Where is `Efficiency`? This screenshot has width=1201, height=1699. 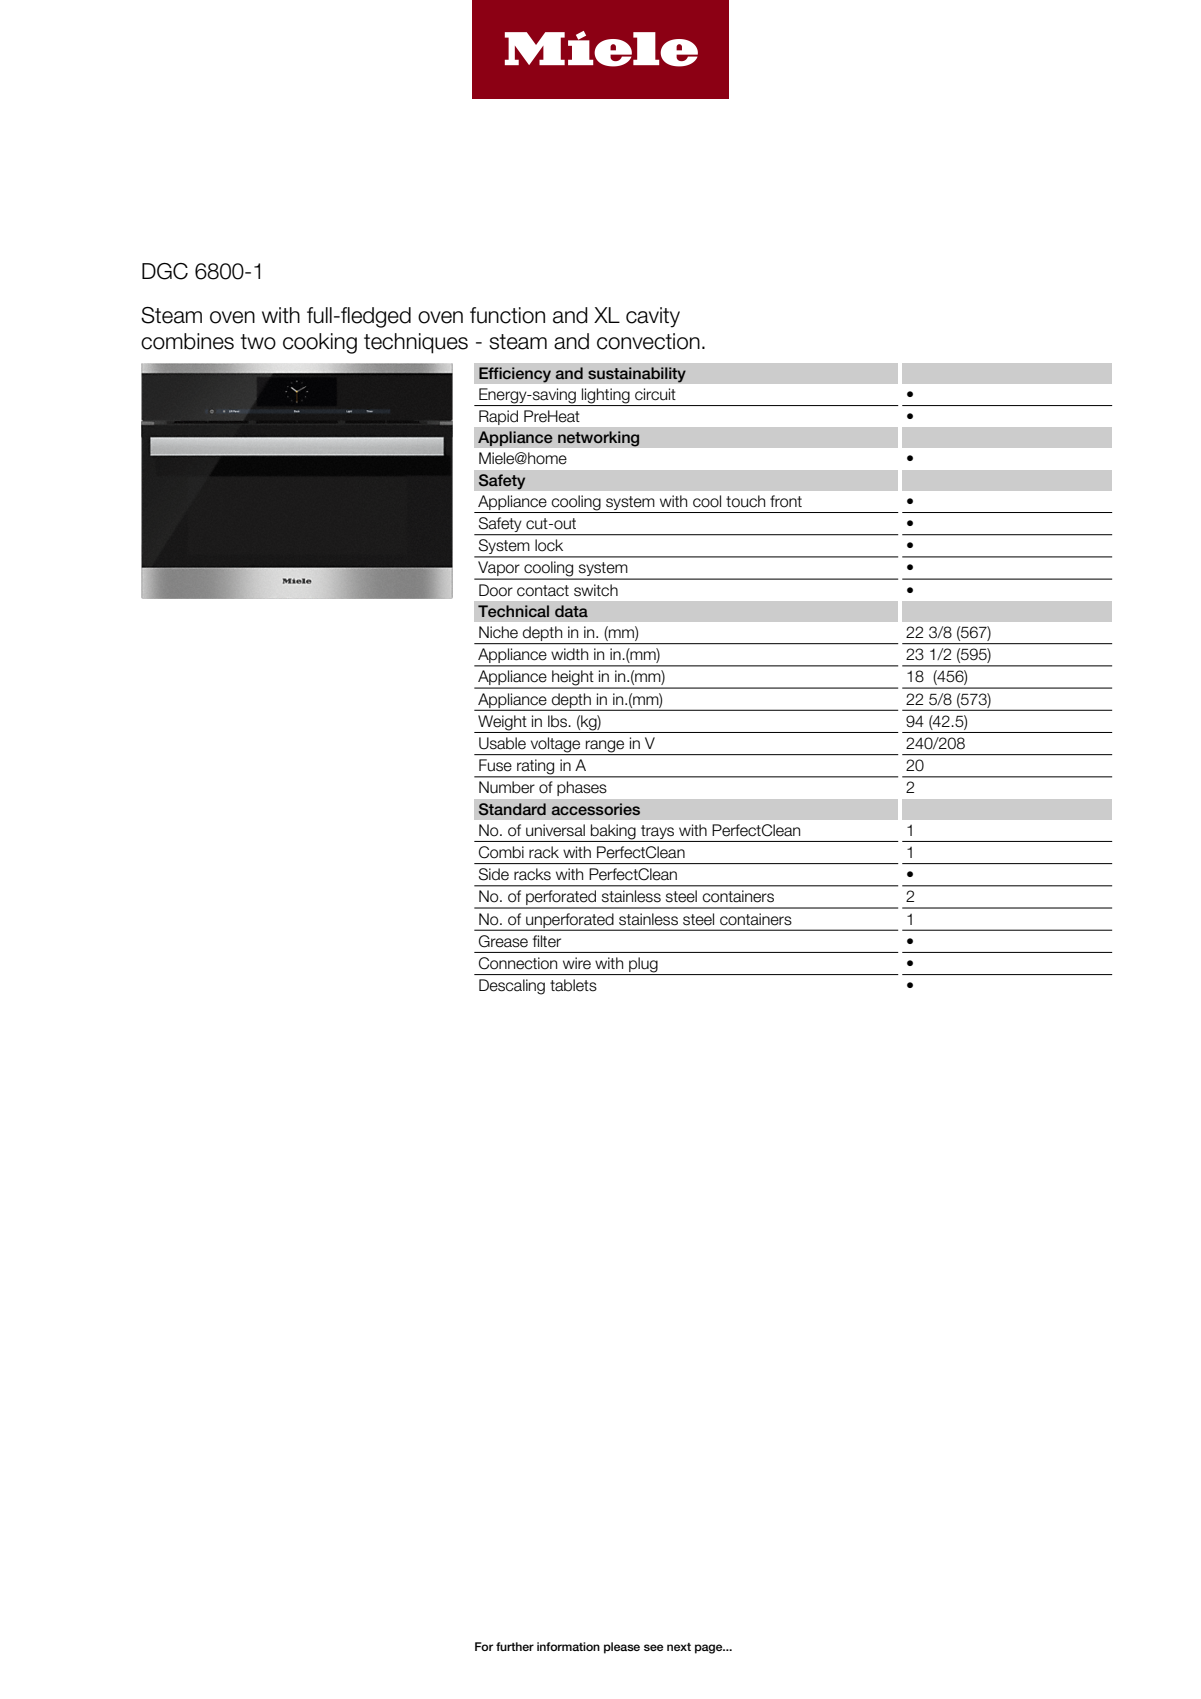 Efficiency is located at coordinates (515, 375).
